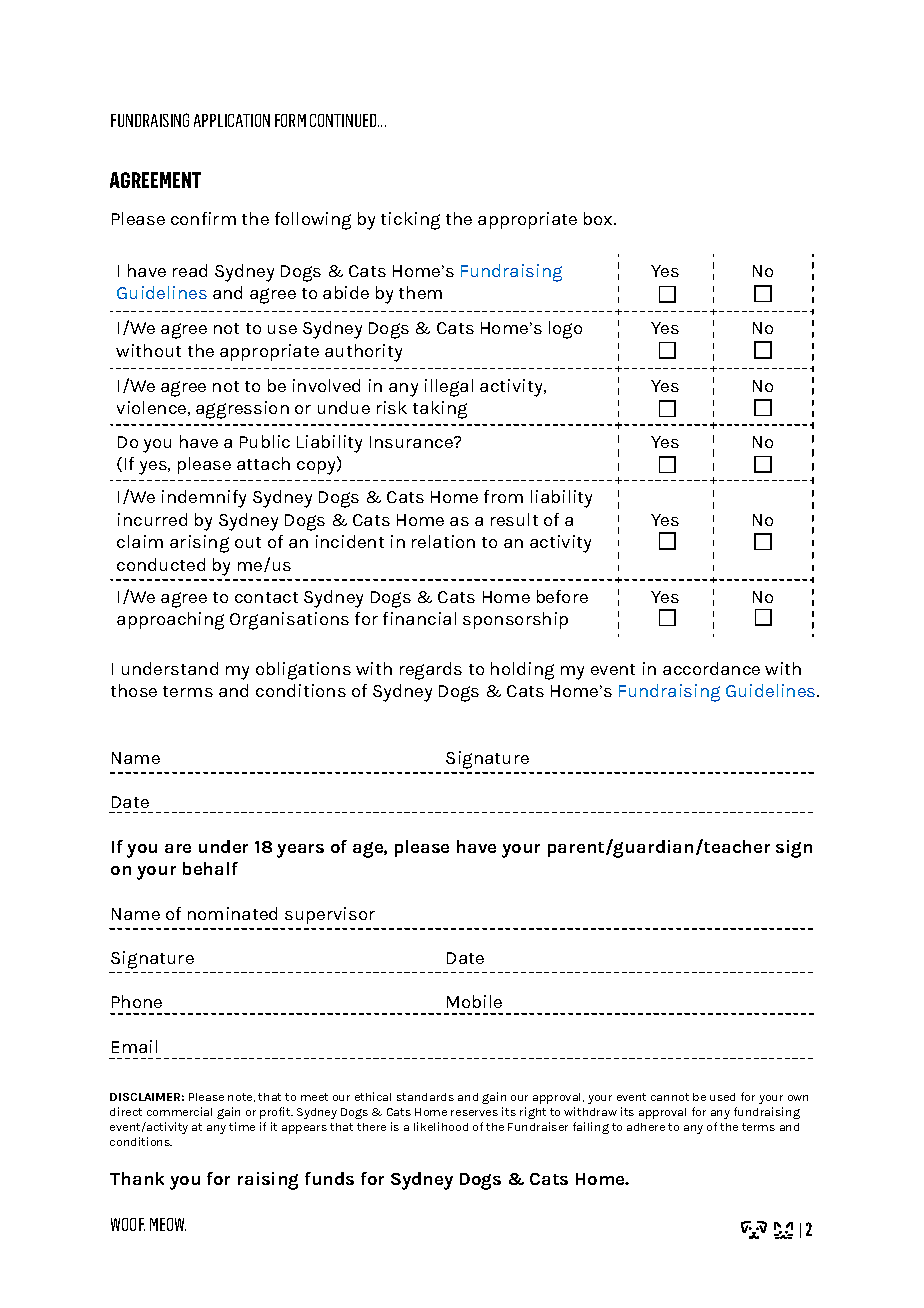 This screenshot has height=1308, width=924. What do you see at coordinates (562, 596) in the screenshot?
I see `before` at bounding box center [562, 596].
